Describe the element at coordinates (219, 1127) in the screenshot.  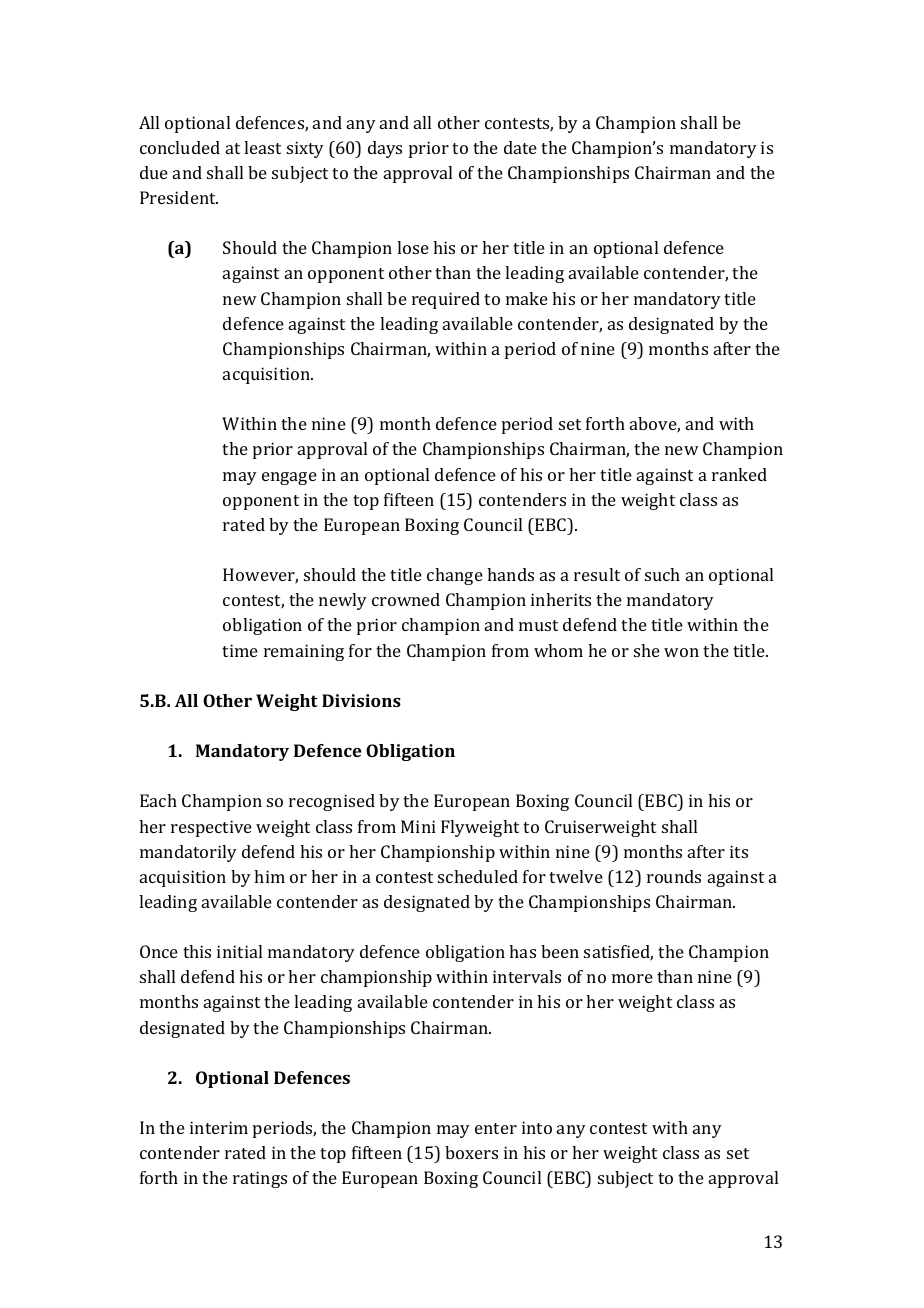
I see `interim` at that location.
